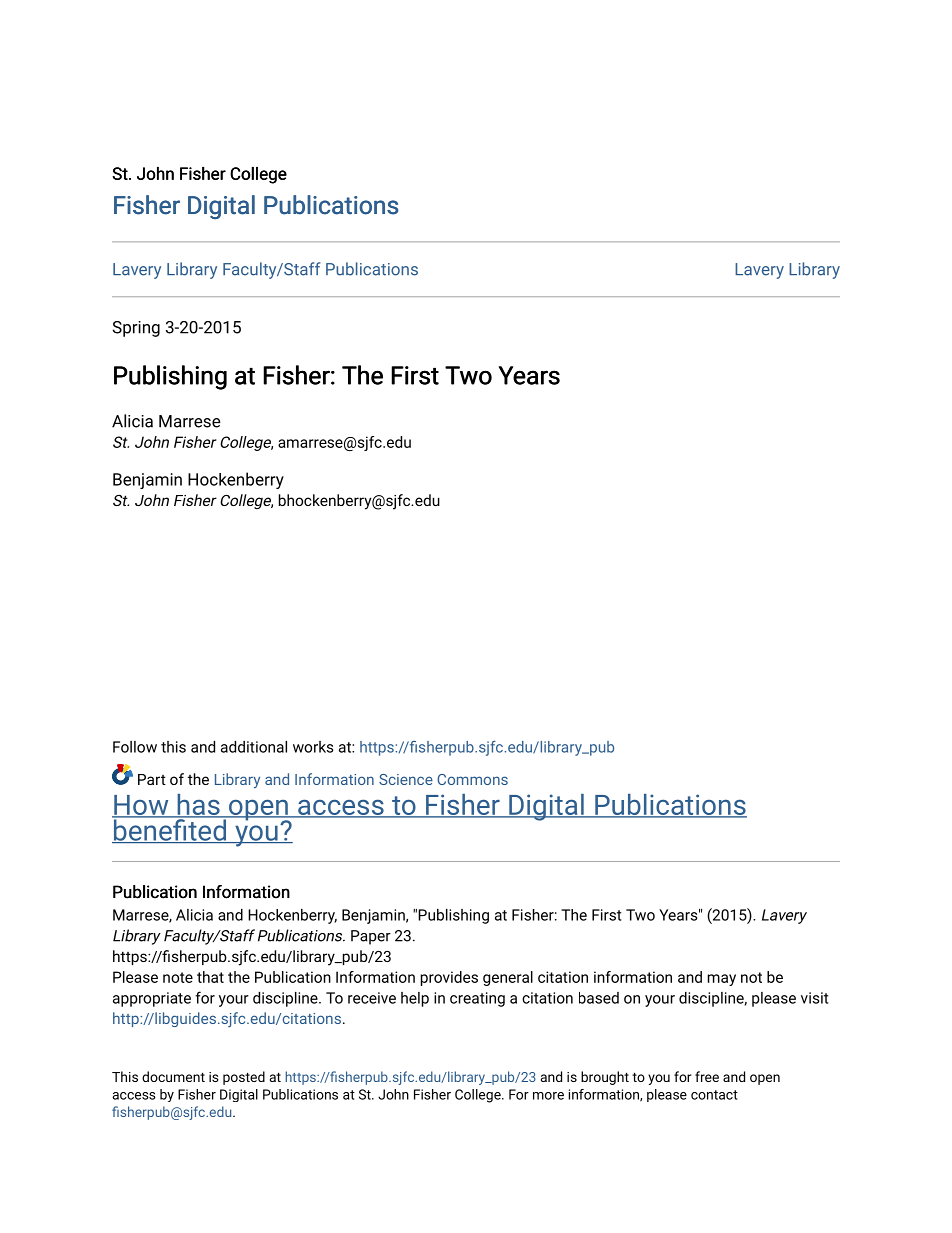 This page has height=1233, width=952. I want to click on Commons, so click(472, 779).
